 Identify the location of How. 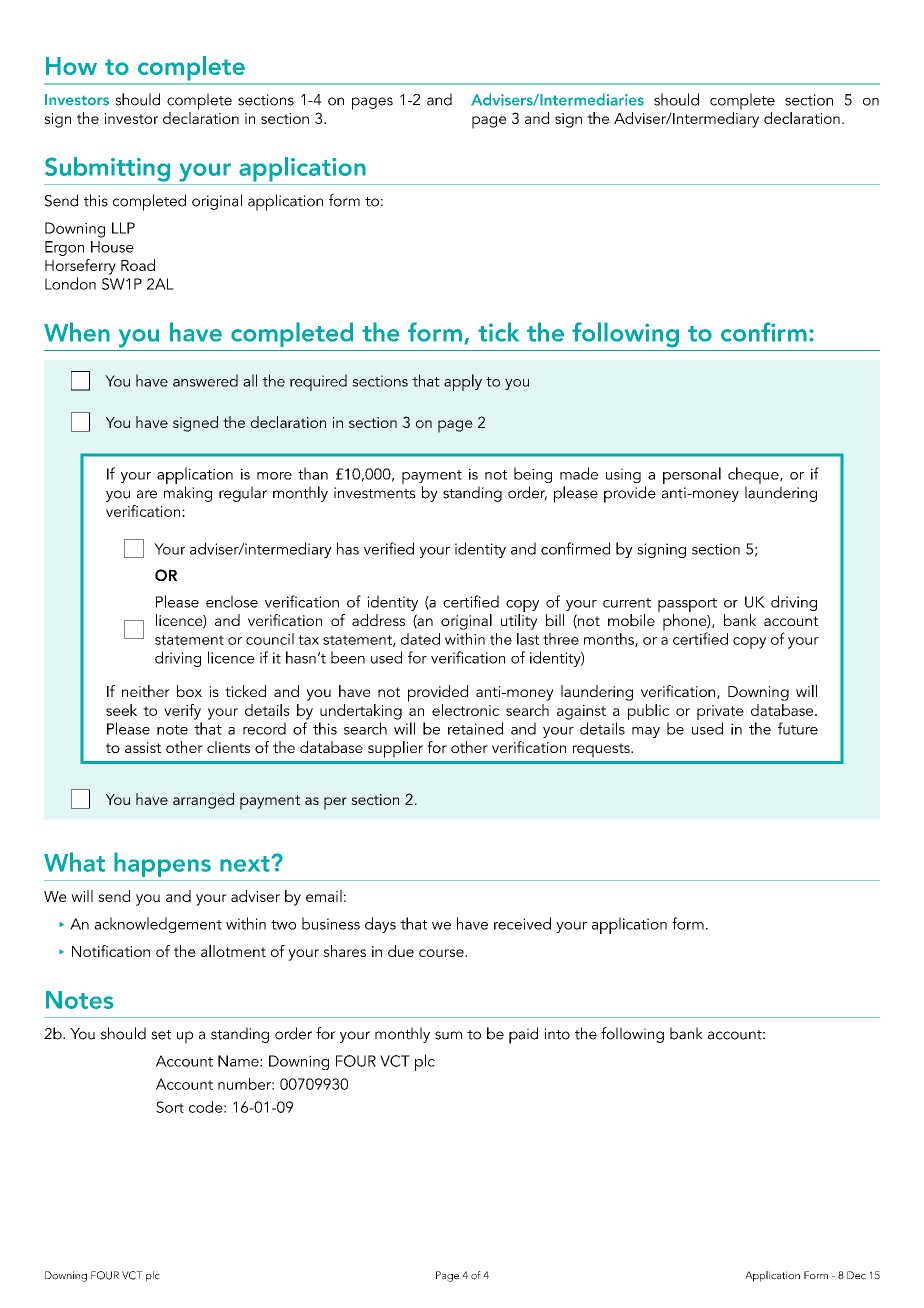
(71, 66).
